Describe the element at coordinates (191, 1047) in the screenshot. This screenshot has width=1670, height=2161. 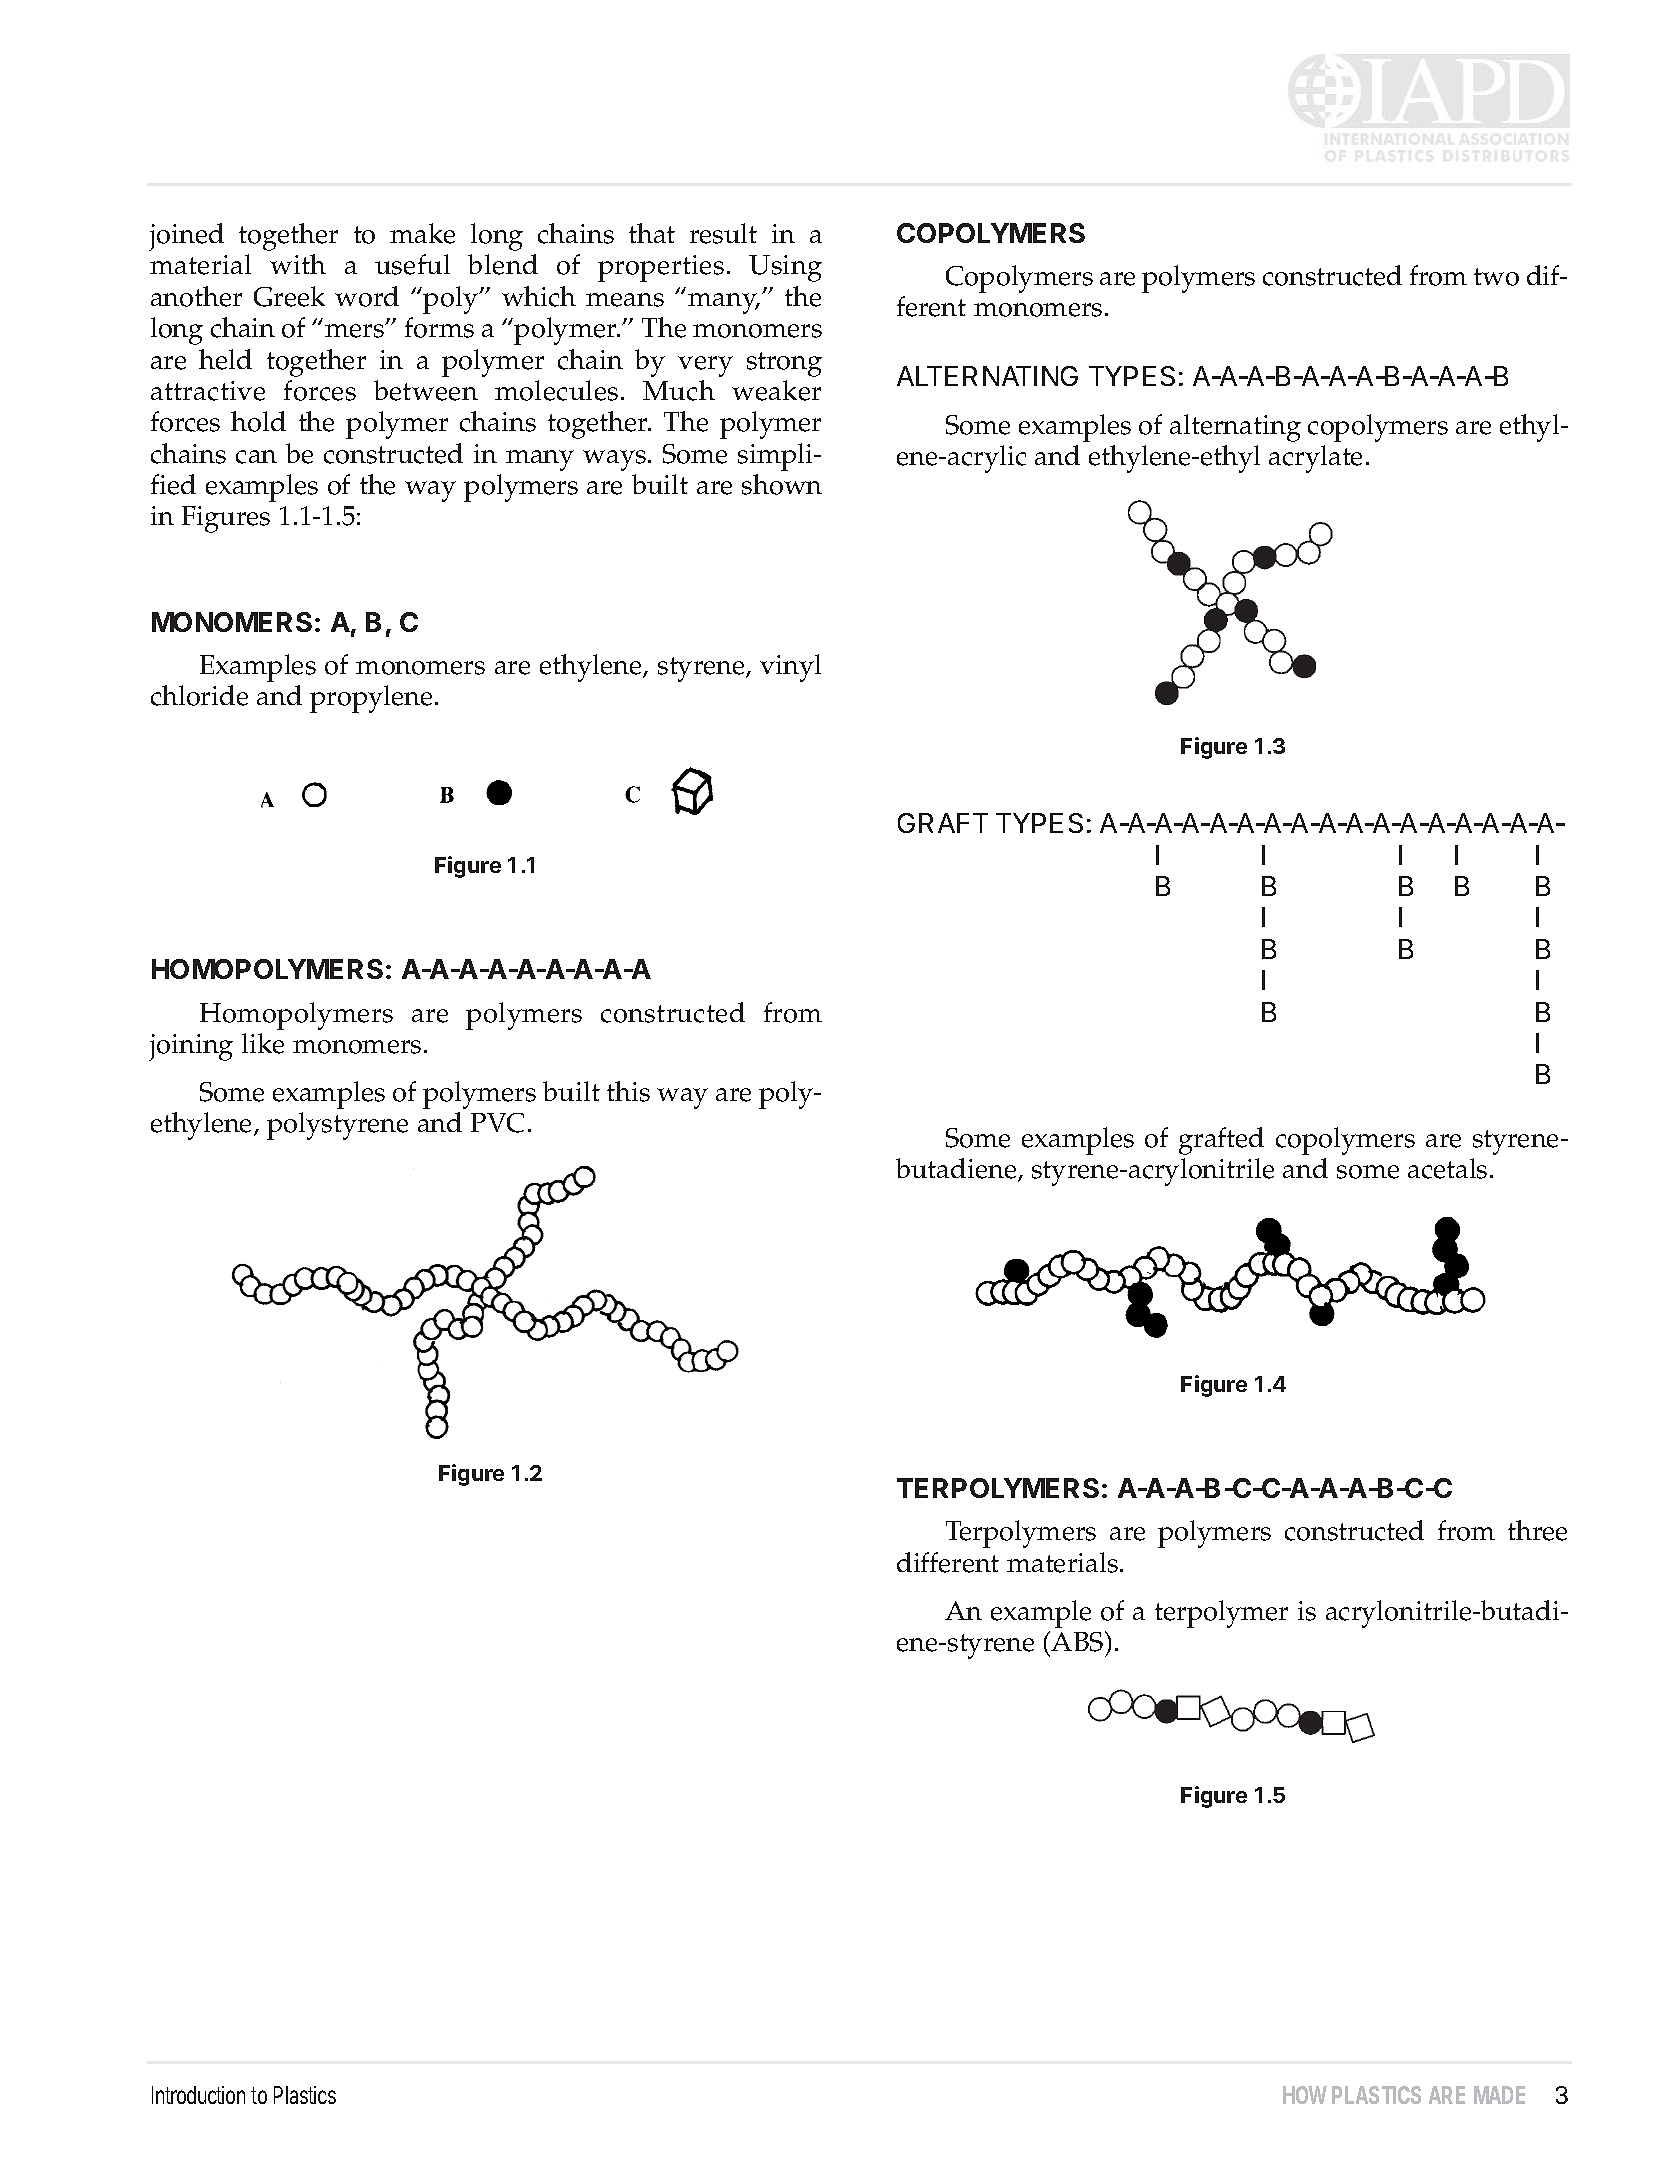
I see `joining` at that location.
